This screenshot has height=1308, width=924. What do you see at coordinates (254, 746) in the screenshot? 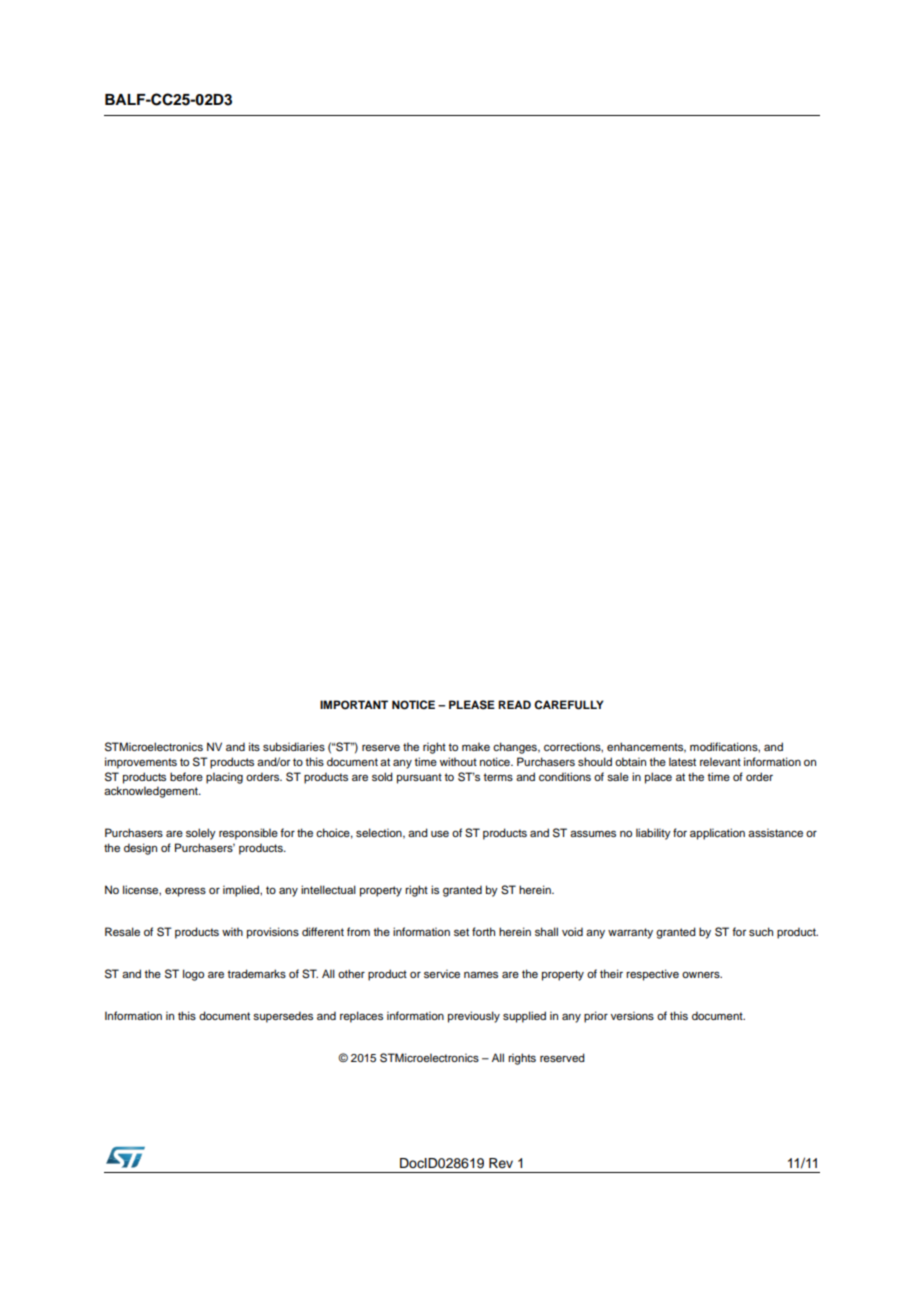
I see `its` at bounding box center [254, 746].
